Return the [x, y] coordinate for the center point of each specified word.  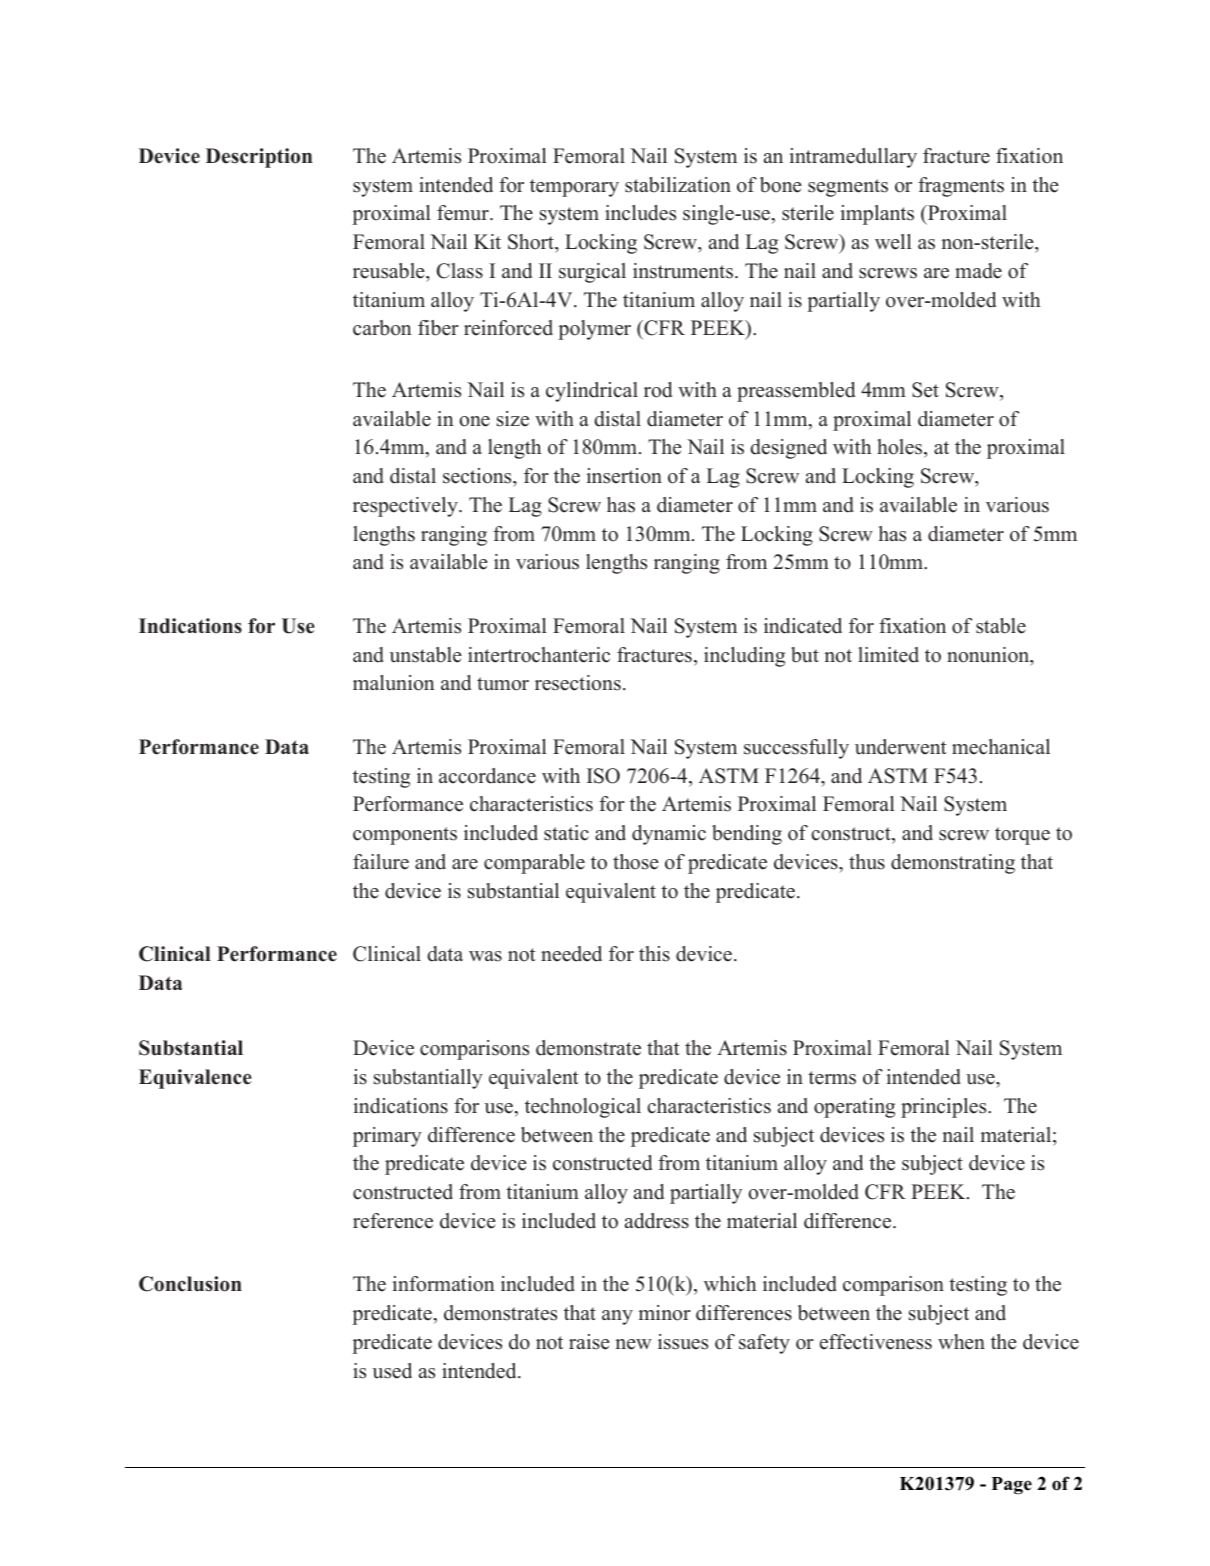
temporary [574, 188]
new [633, 1344]
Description [259, 158]
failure [381, 862]
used [392, 1371]
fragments [961, 187]
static [566, 833]
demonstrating [953, 864]
